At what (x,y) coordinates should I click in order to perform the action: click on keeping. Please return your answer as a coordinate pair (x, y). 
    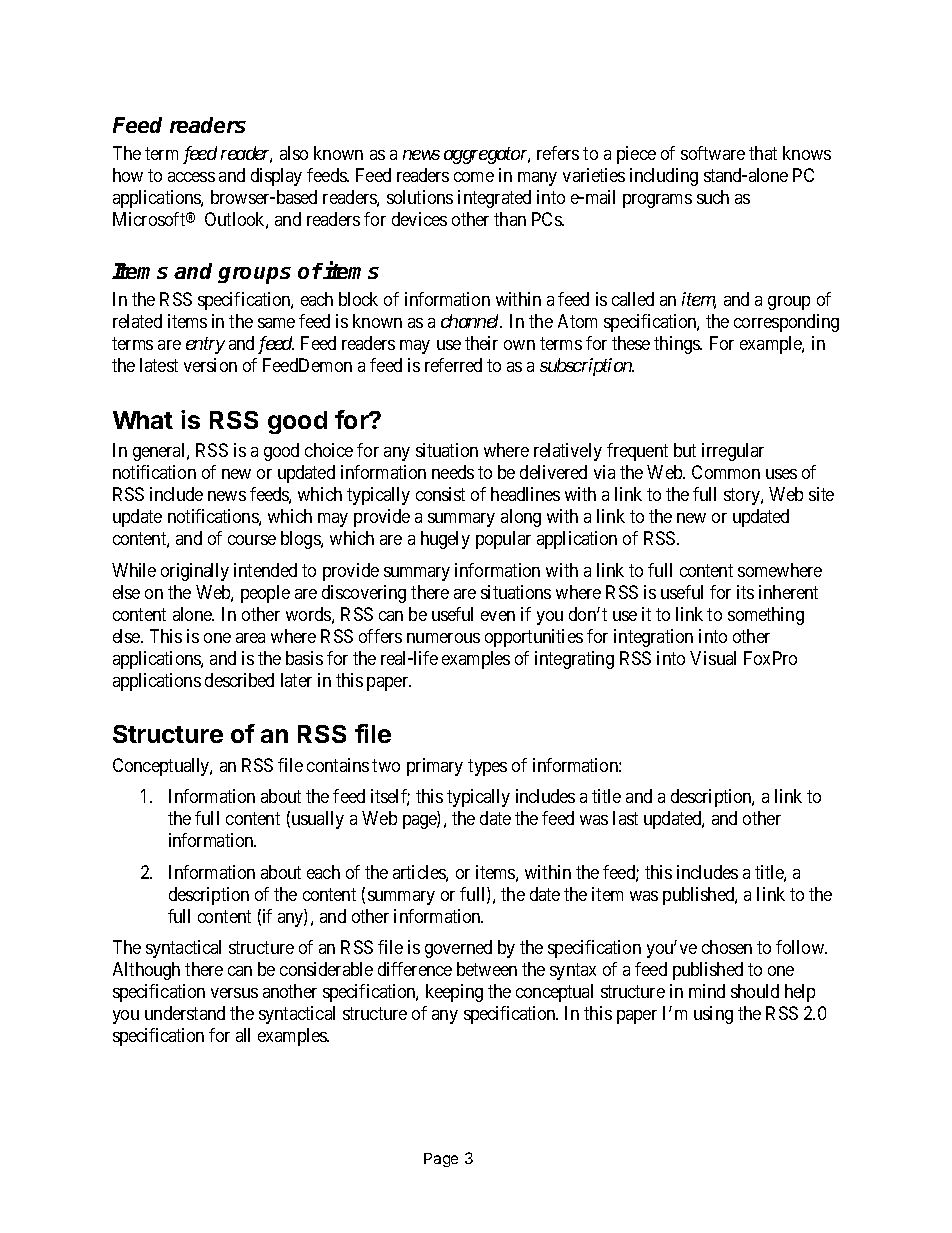
    Looking at the image, I should click on (454, 993).
